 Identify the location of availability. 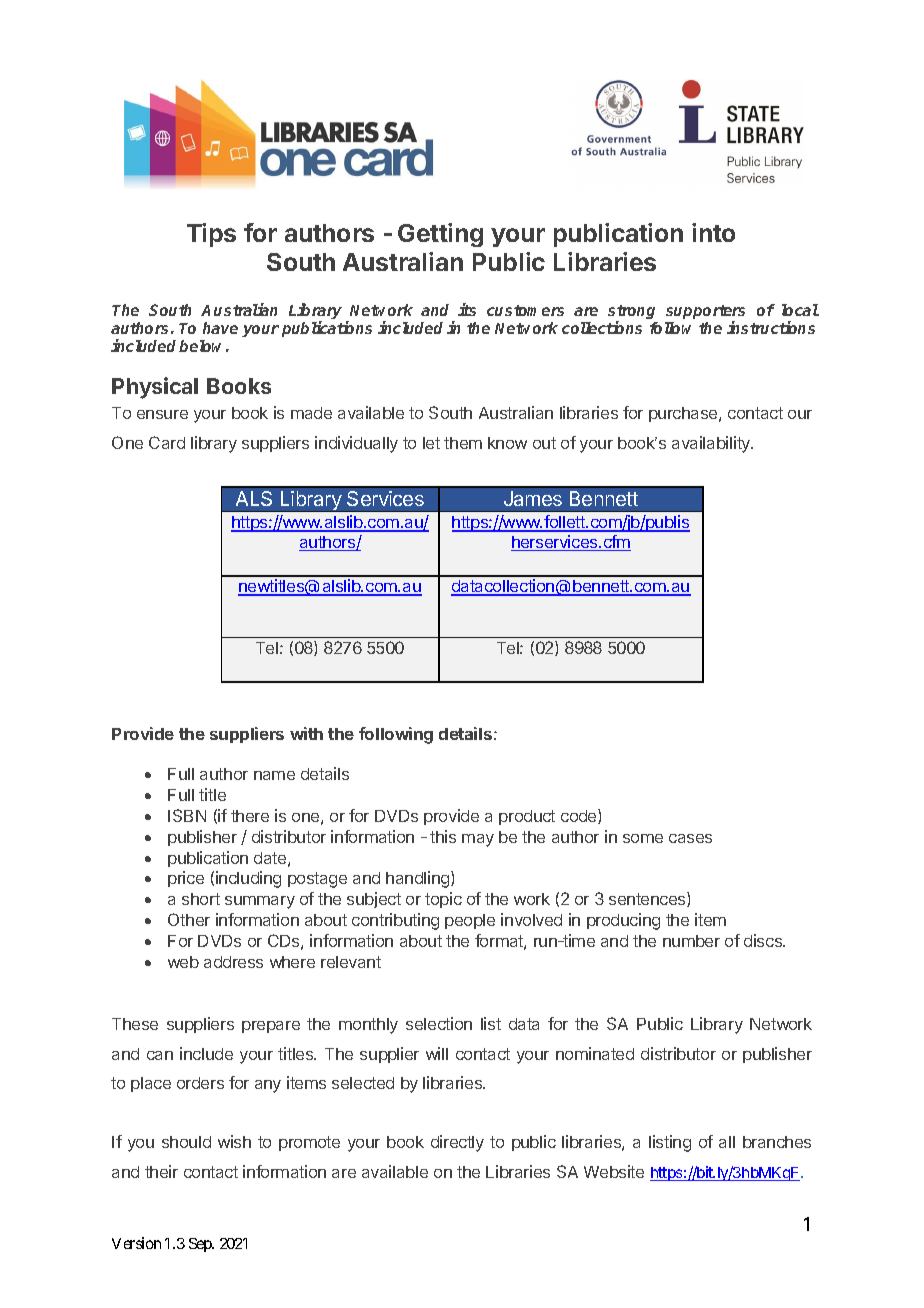
(712, 444).
